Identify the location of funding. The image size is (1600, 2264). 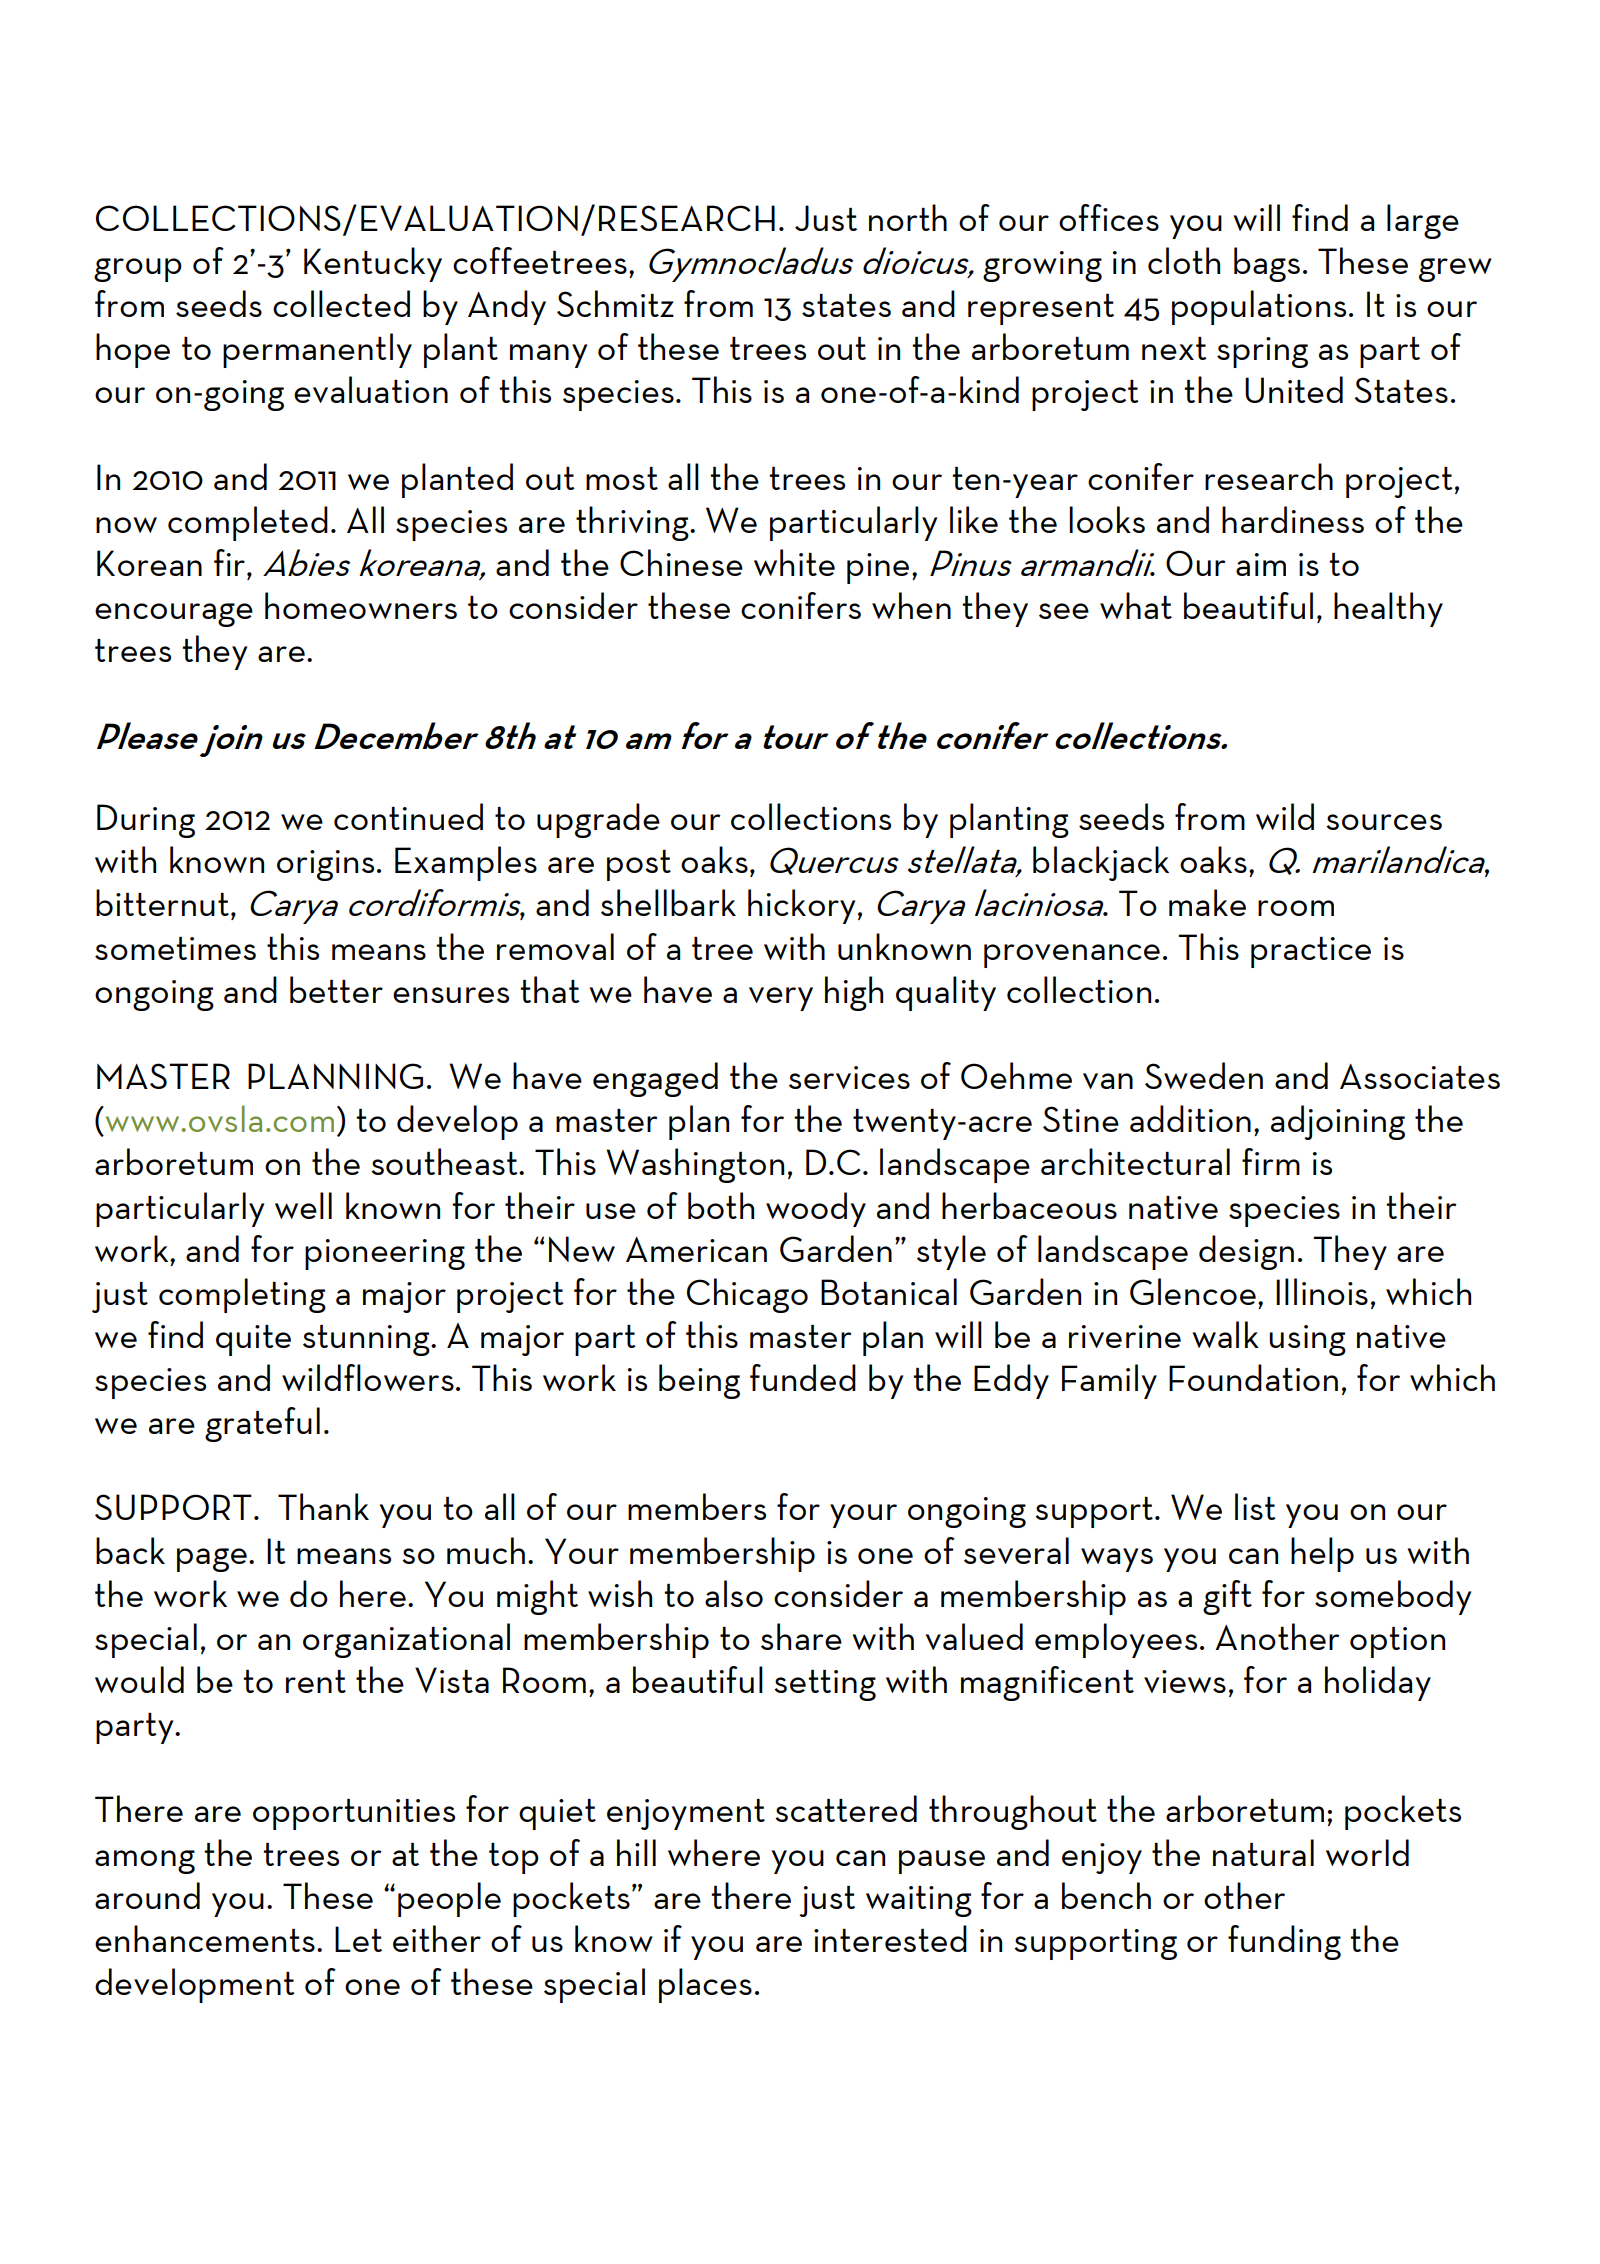
(1284, 1942).
